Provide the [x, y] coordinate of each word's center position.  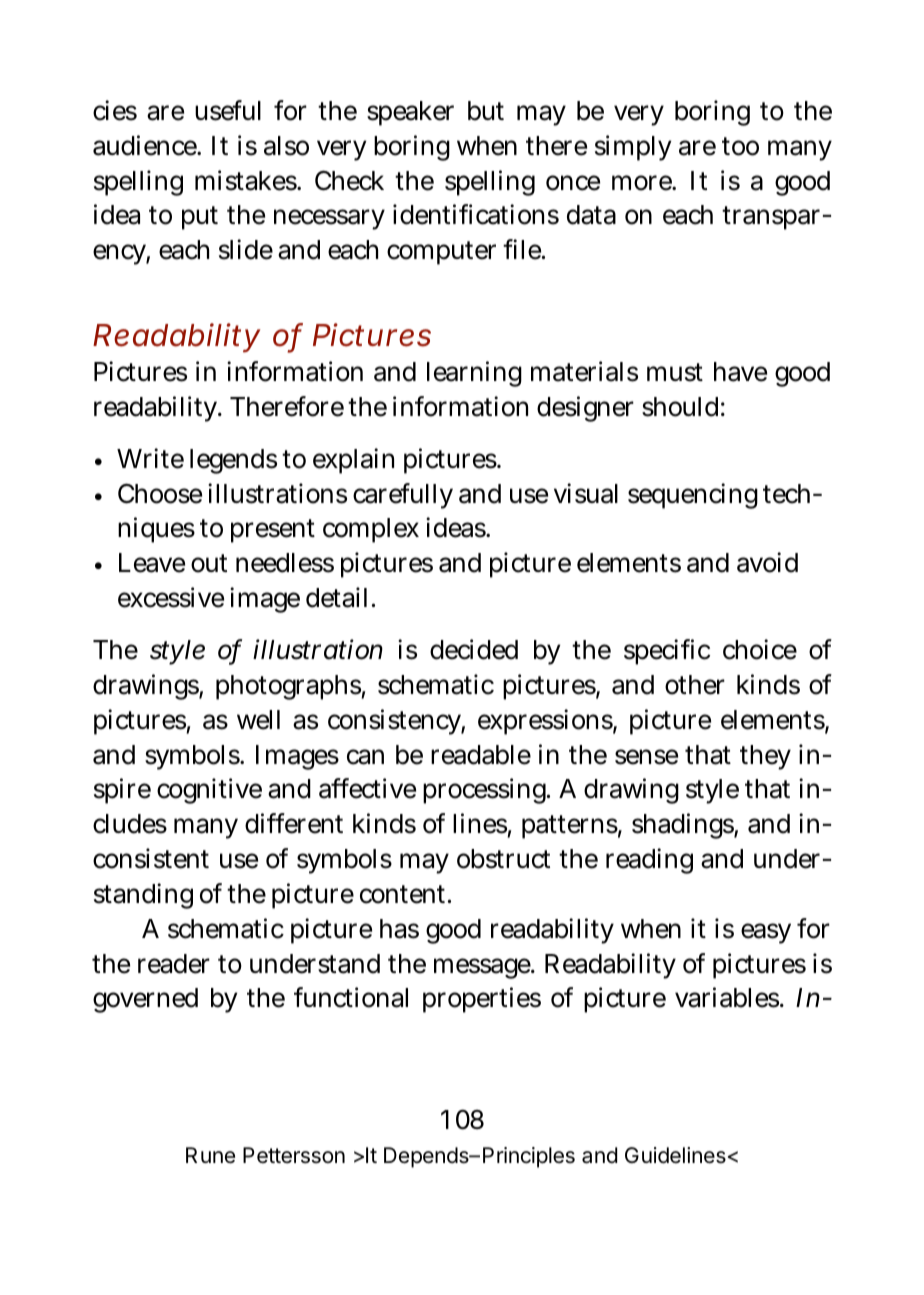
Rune [210, 1155]
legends [233, 461]
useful [228, 110]
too [740, 146]
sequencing [693, 496]
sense [646, 757]
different [294, 823]
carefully [403, 496]
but [486, 111]
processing [485, 791]
